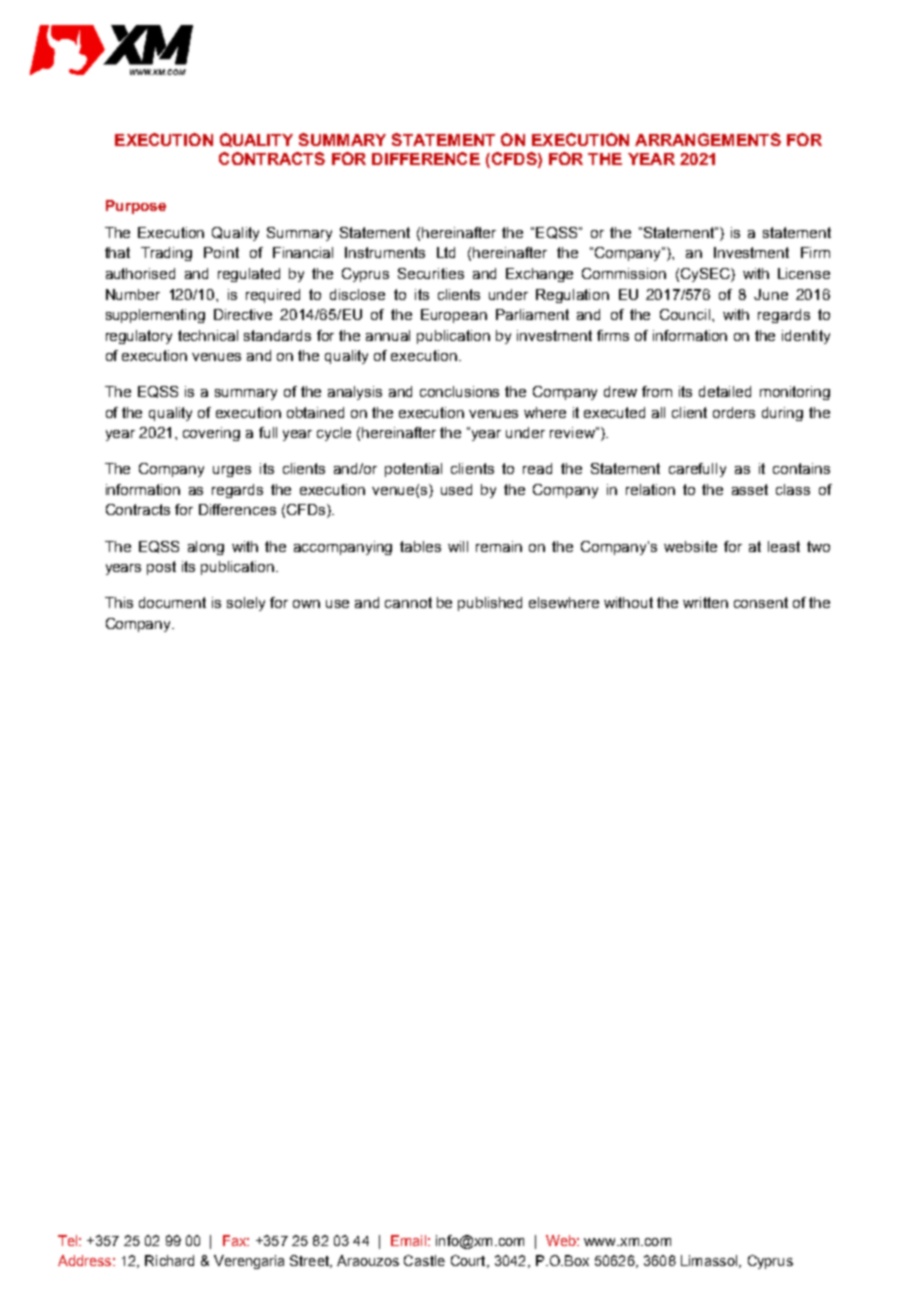 Image resolution: width=924 pixels, height=1308 pixels. What do you see at coordinates (136, 207) in the screenshot?
I see `Purpose` at bounding box center [136, 207].
